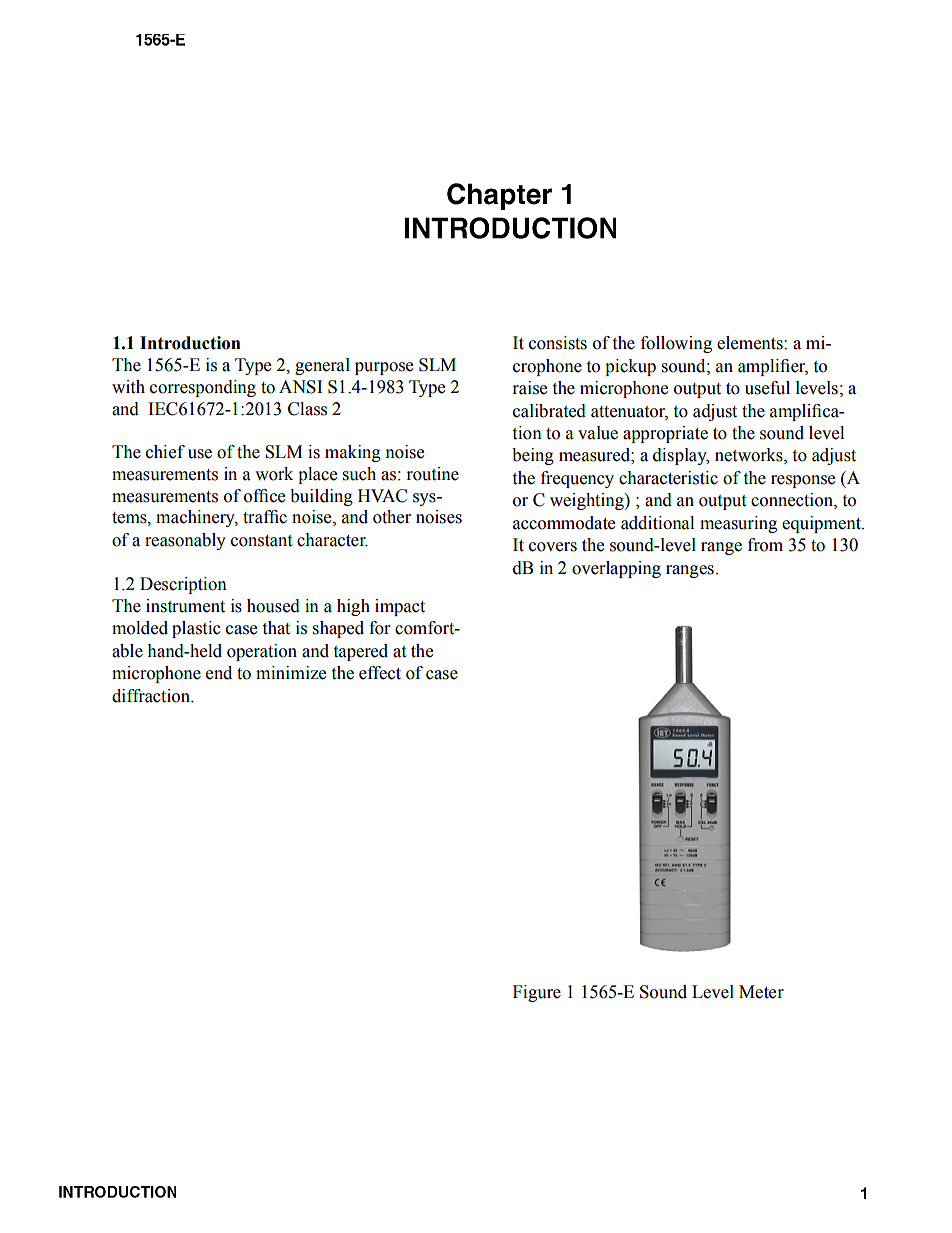 This screenshot has height=1233, width=952. Describe the element at coordinates (361, 652) in the screenshot. I see `tapered` at that location.
